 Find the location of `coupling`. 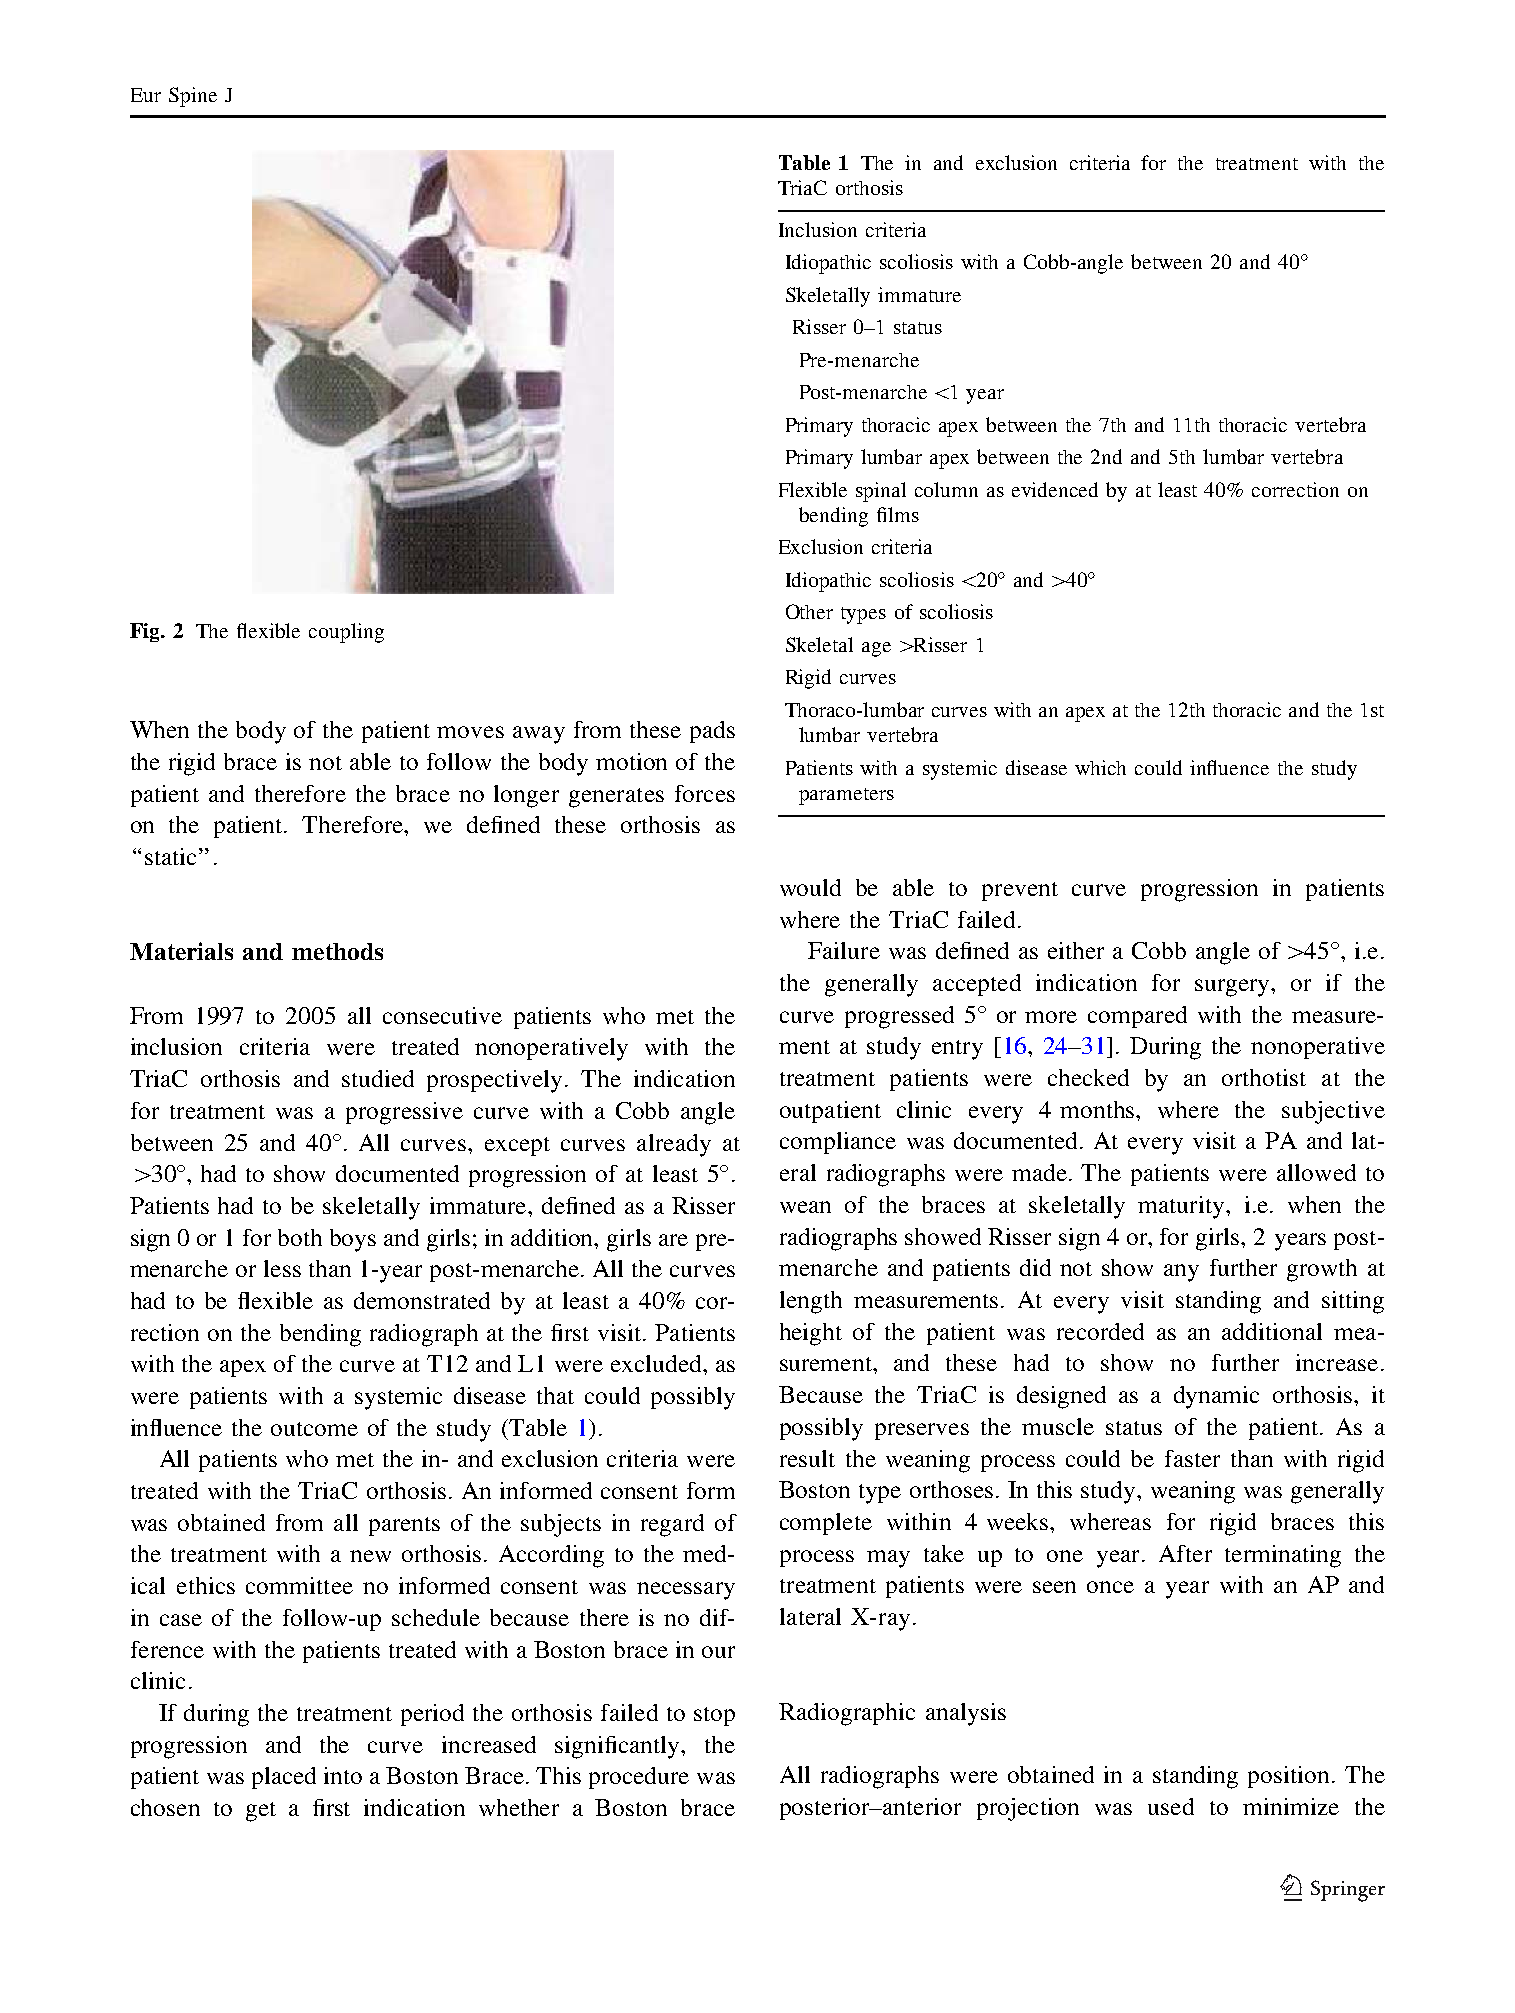

coupling is located at coordinates (346, 633).
